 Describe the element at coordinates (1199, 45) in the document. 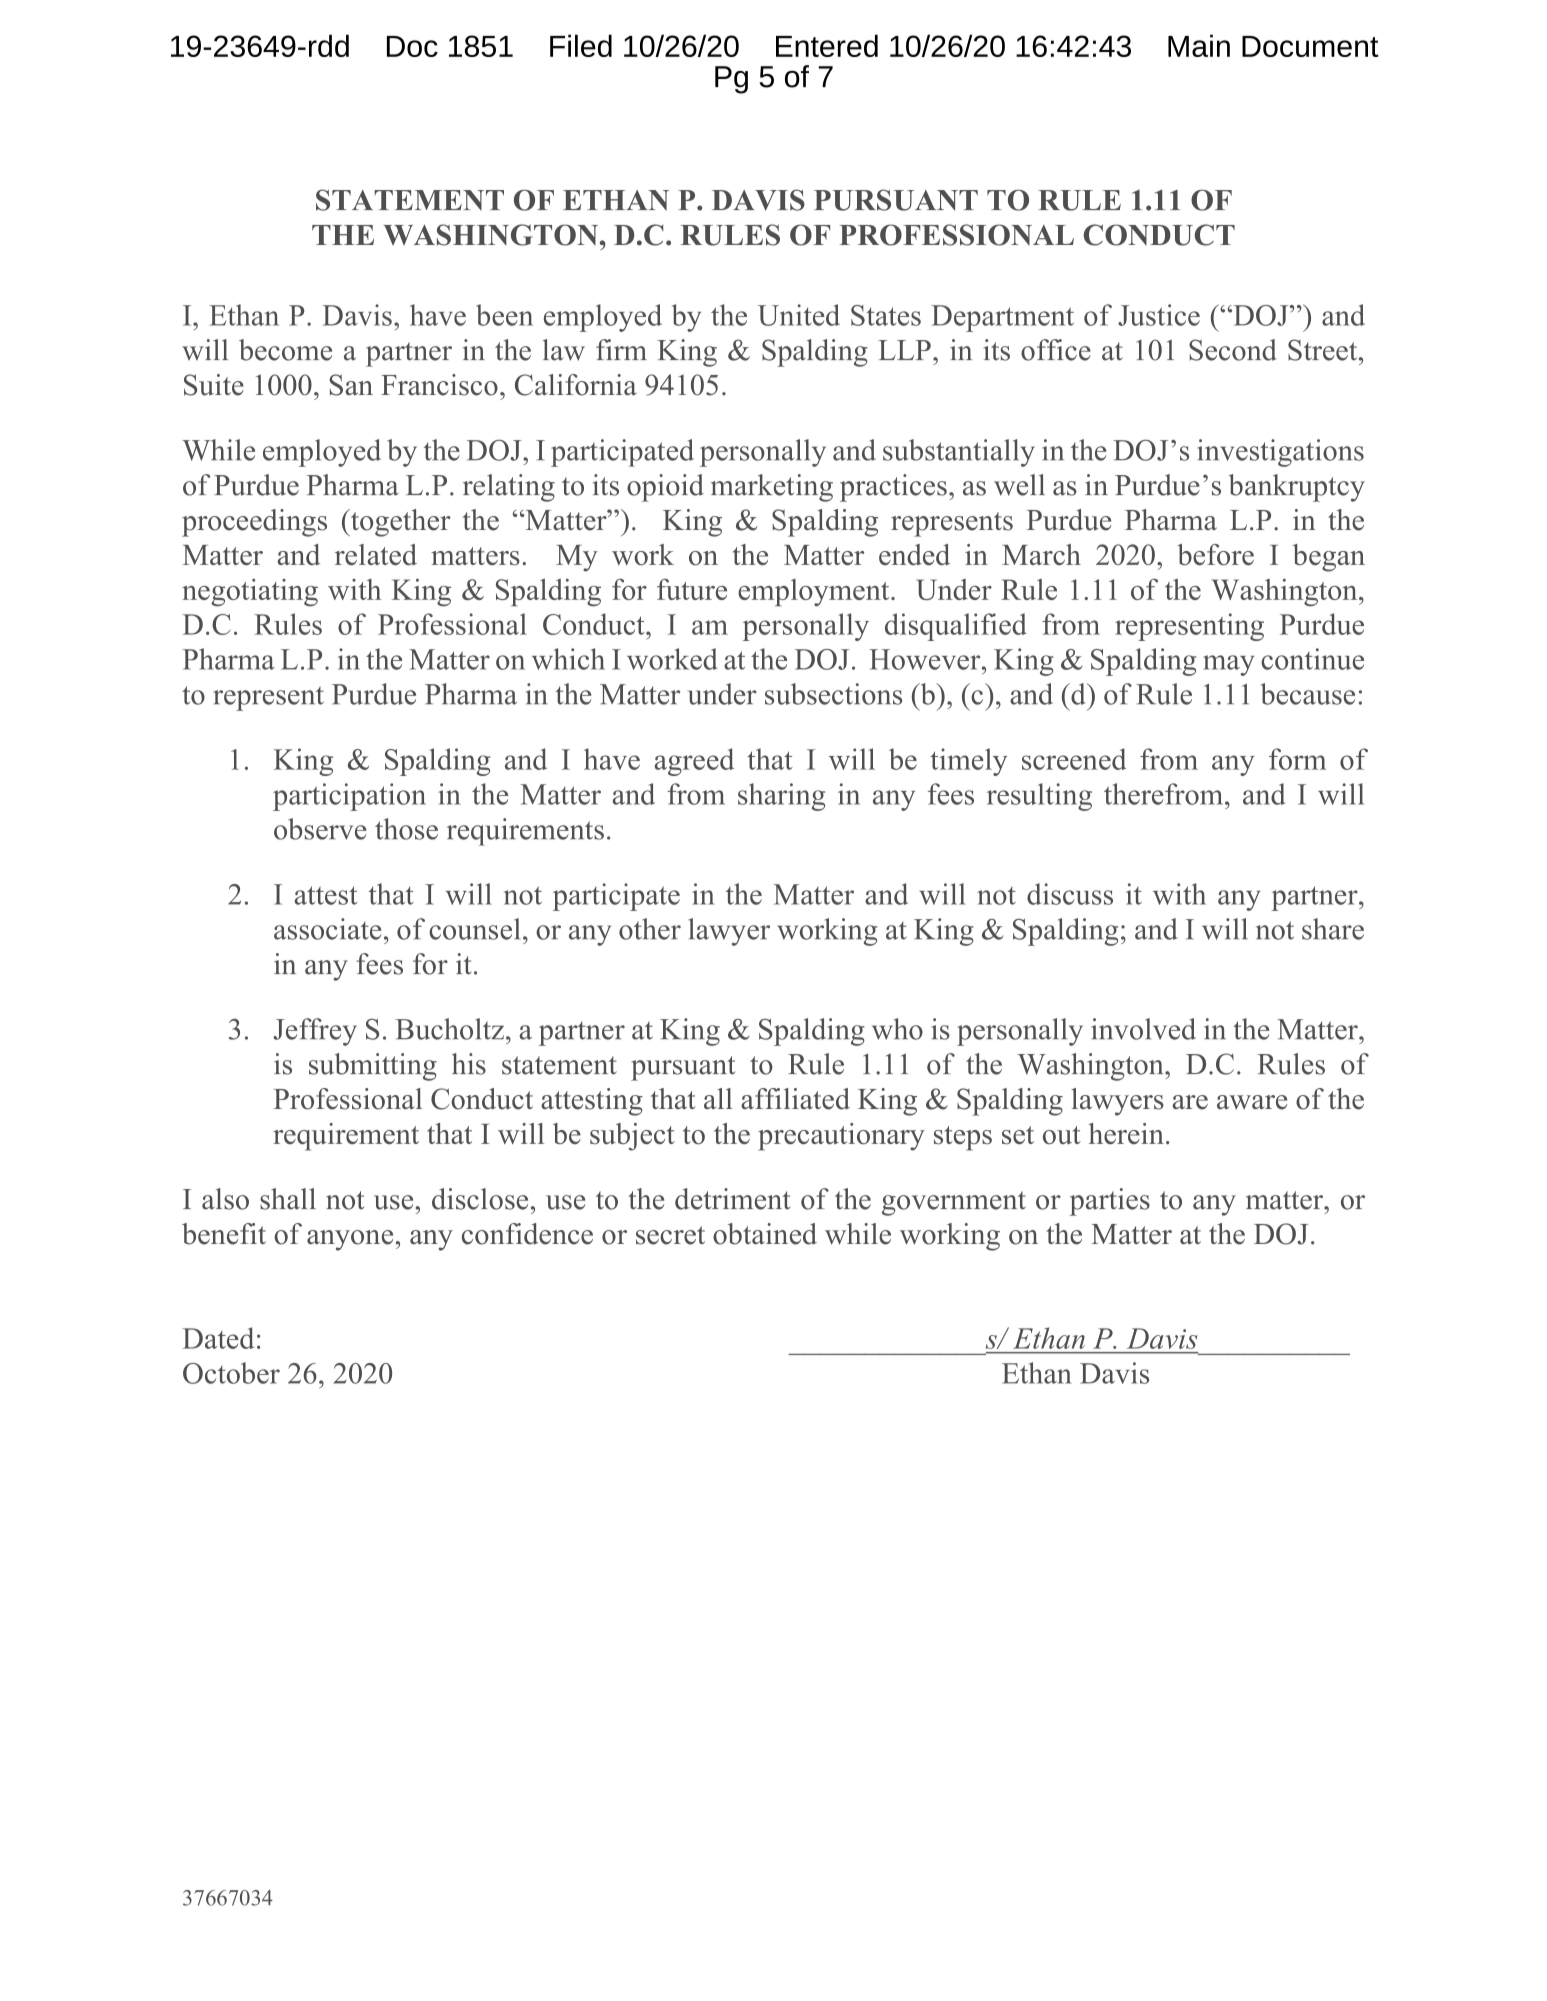

I see `Main` at that location.
